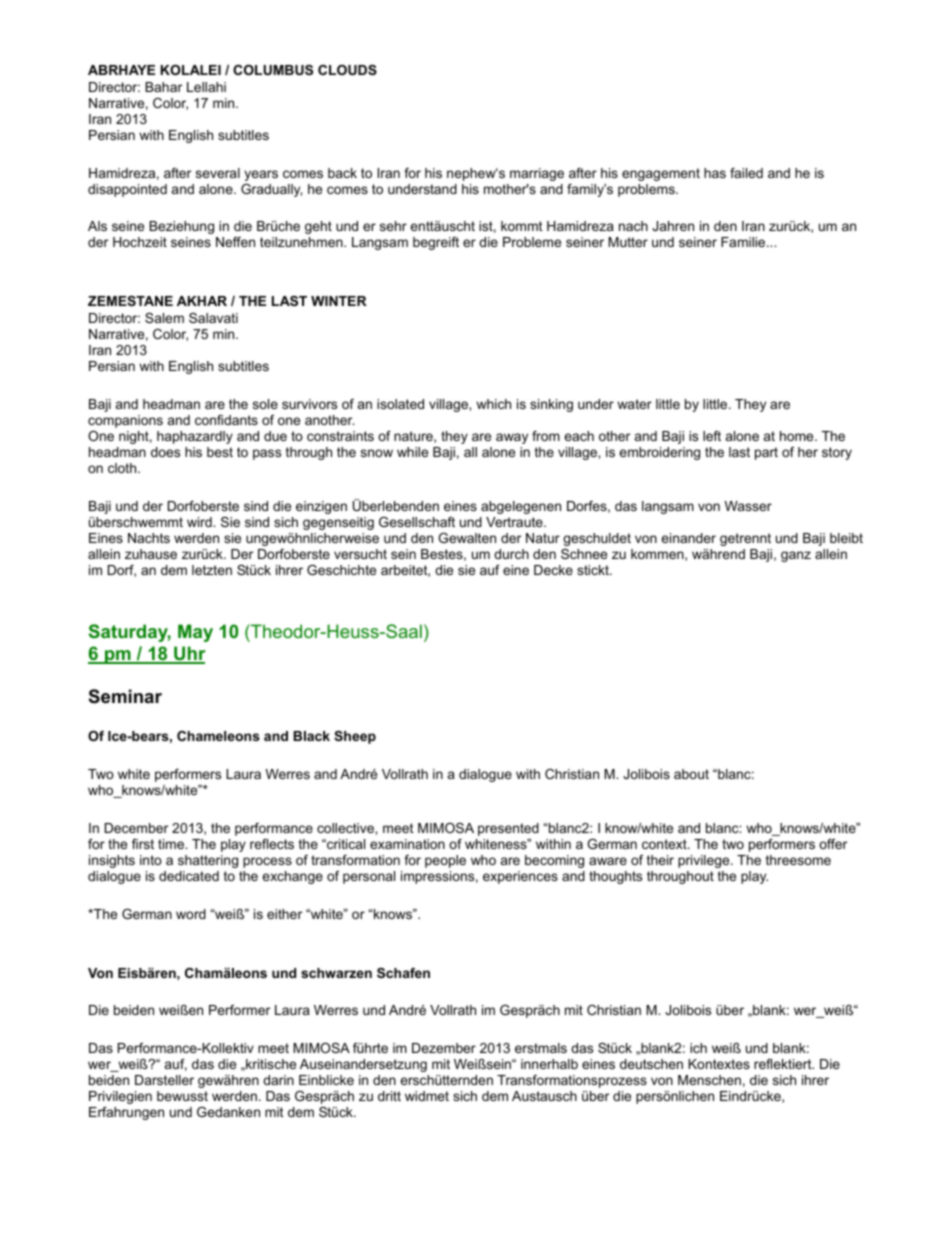 The width and height of the screenshot is (952, 1233). Describe the element at coordinates (444, 1048) in the screenshot. I see `Dezember` at that location.
